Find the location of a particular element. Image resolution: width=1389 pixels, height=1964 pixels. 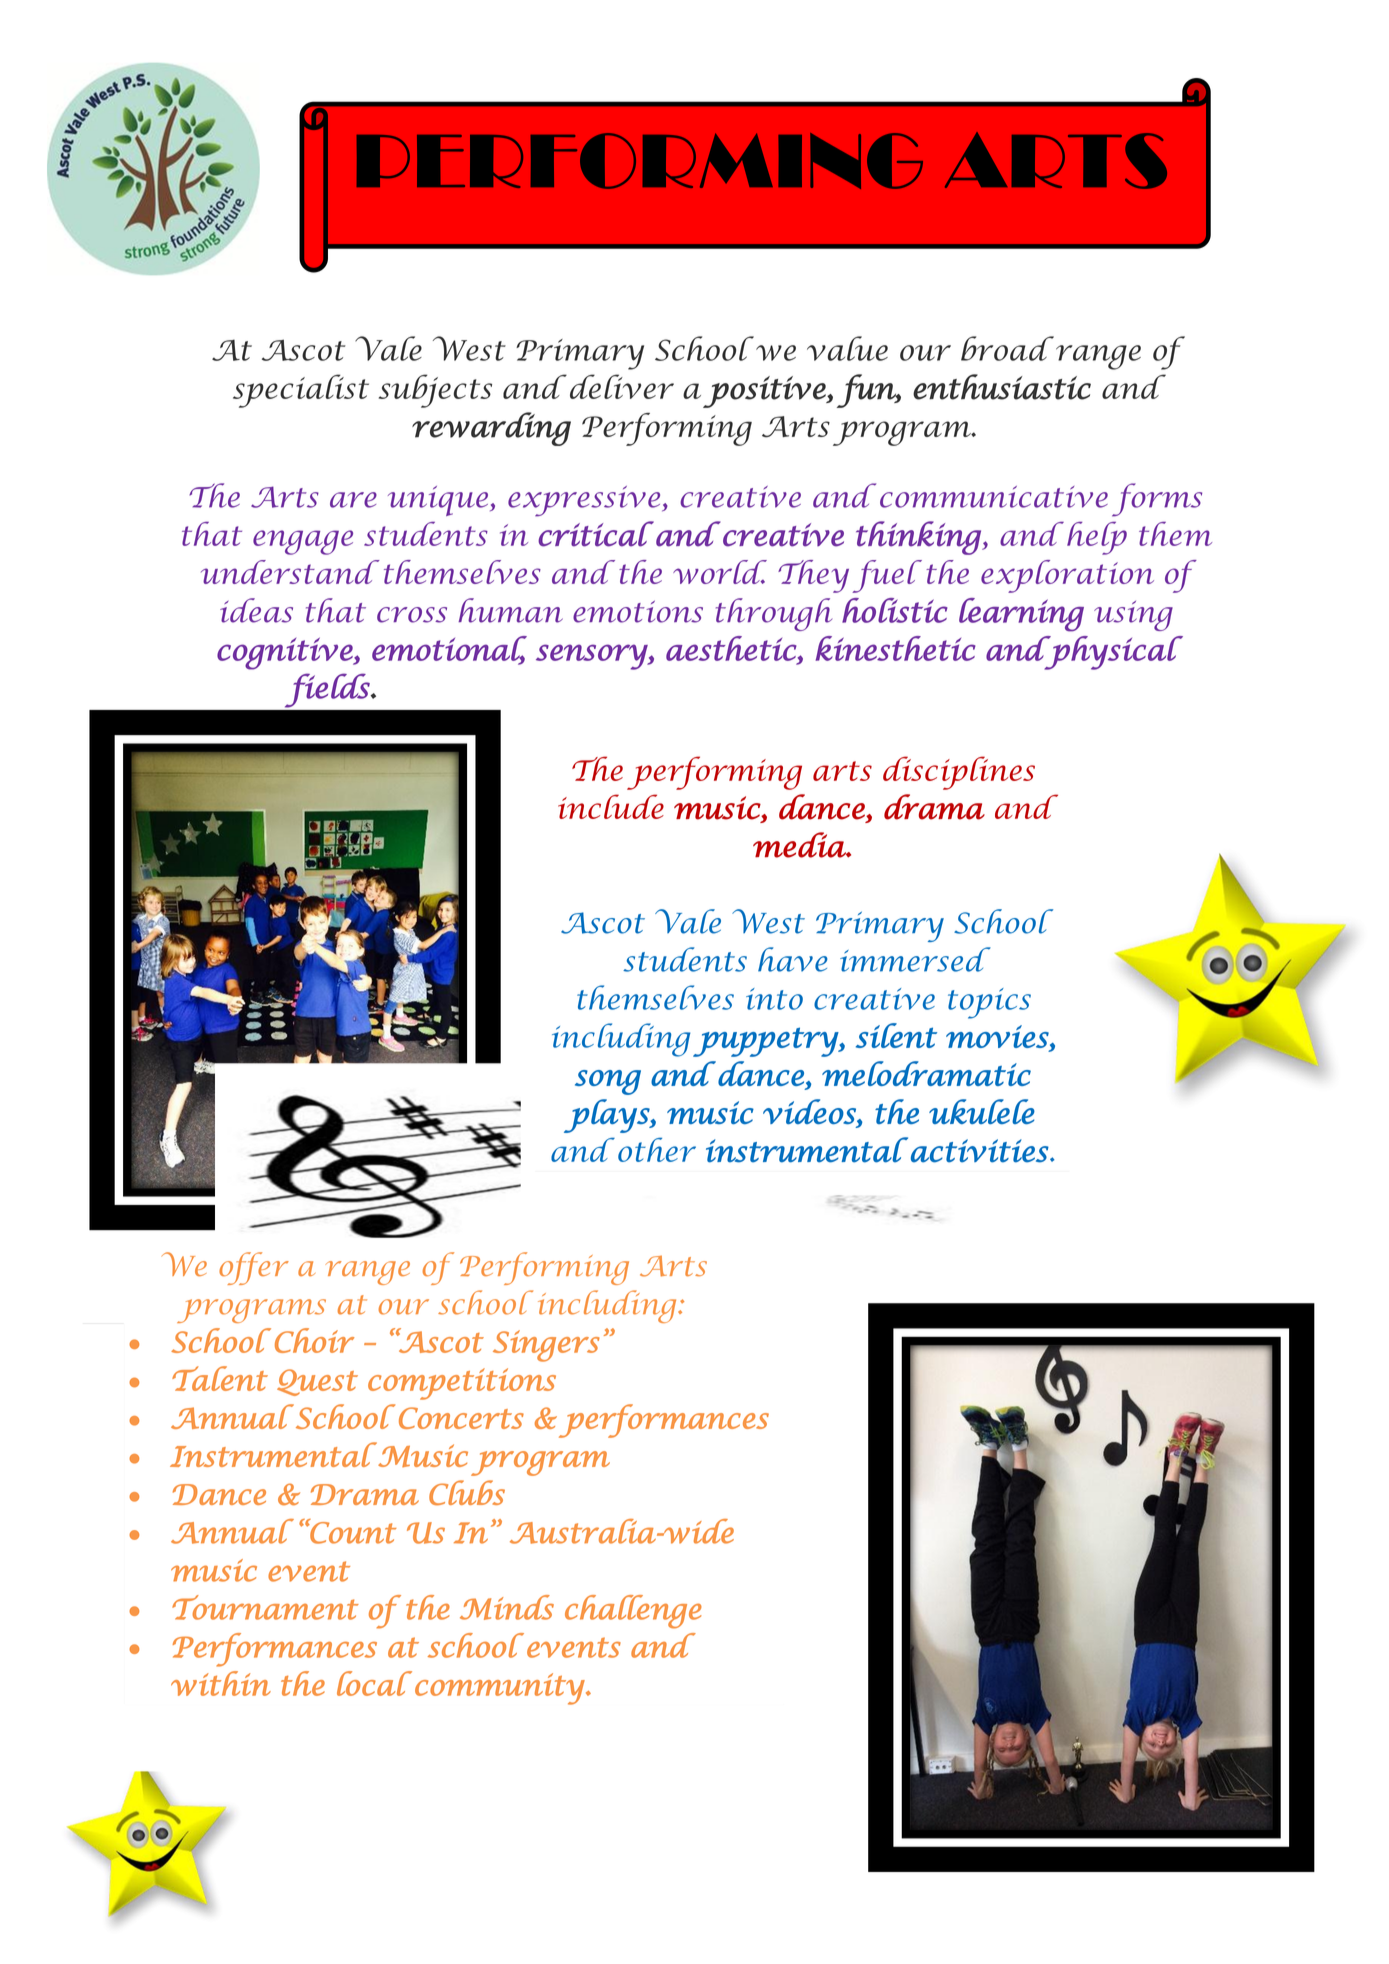

deliver is located at coordinates (622, 386).
